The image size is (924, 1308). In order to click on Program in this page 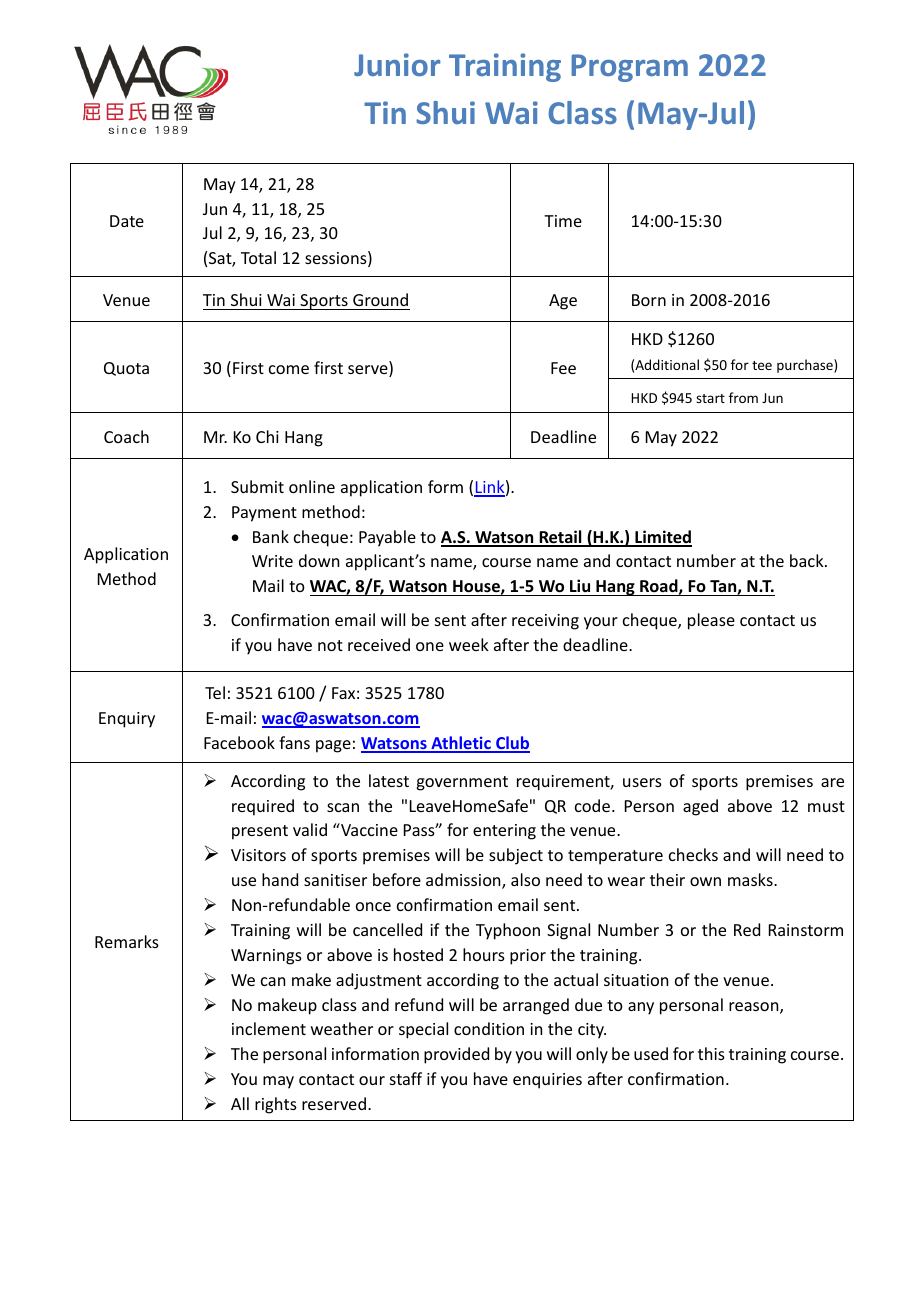, I will do `click(629, 68)`.
